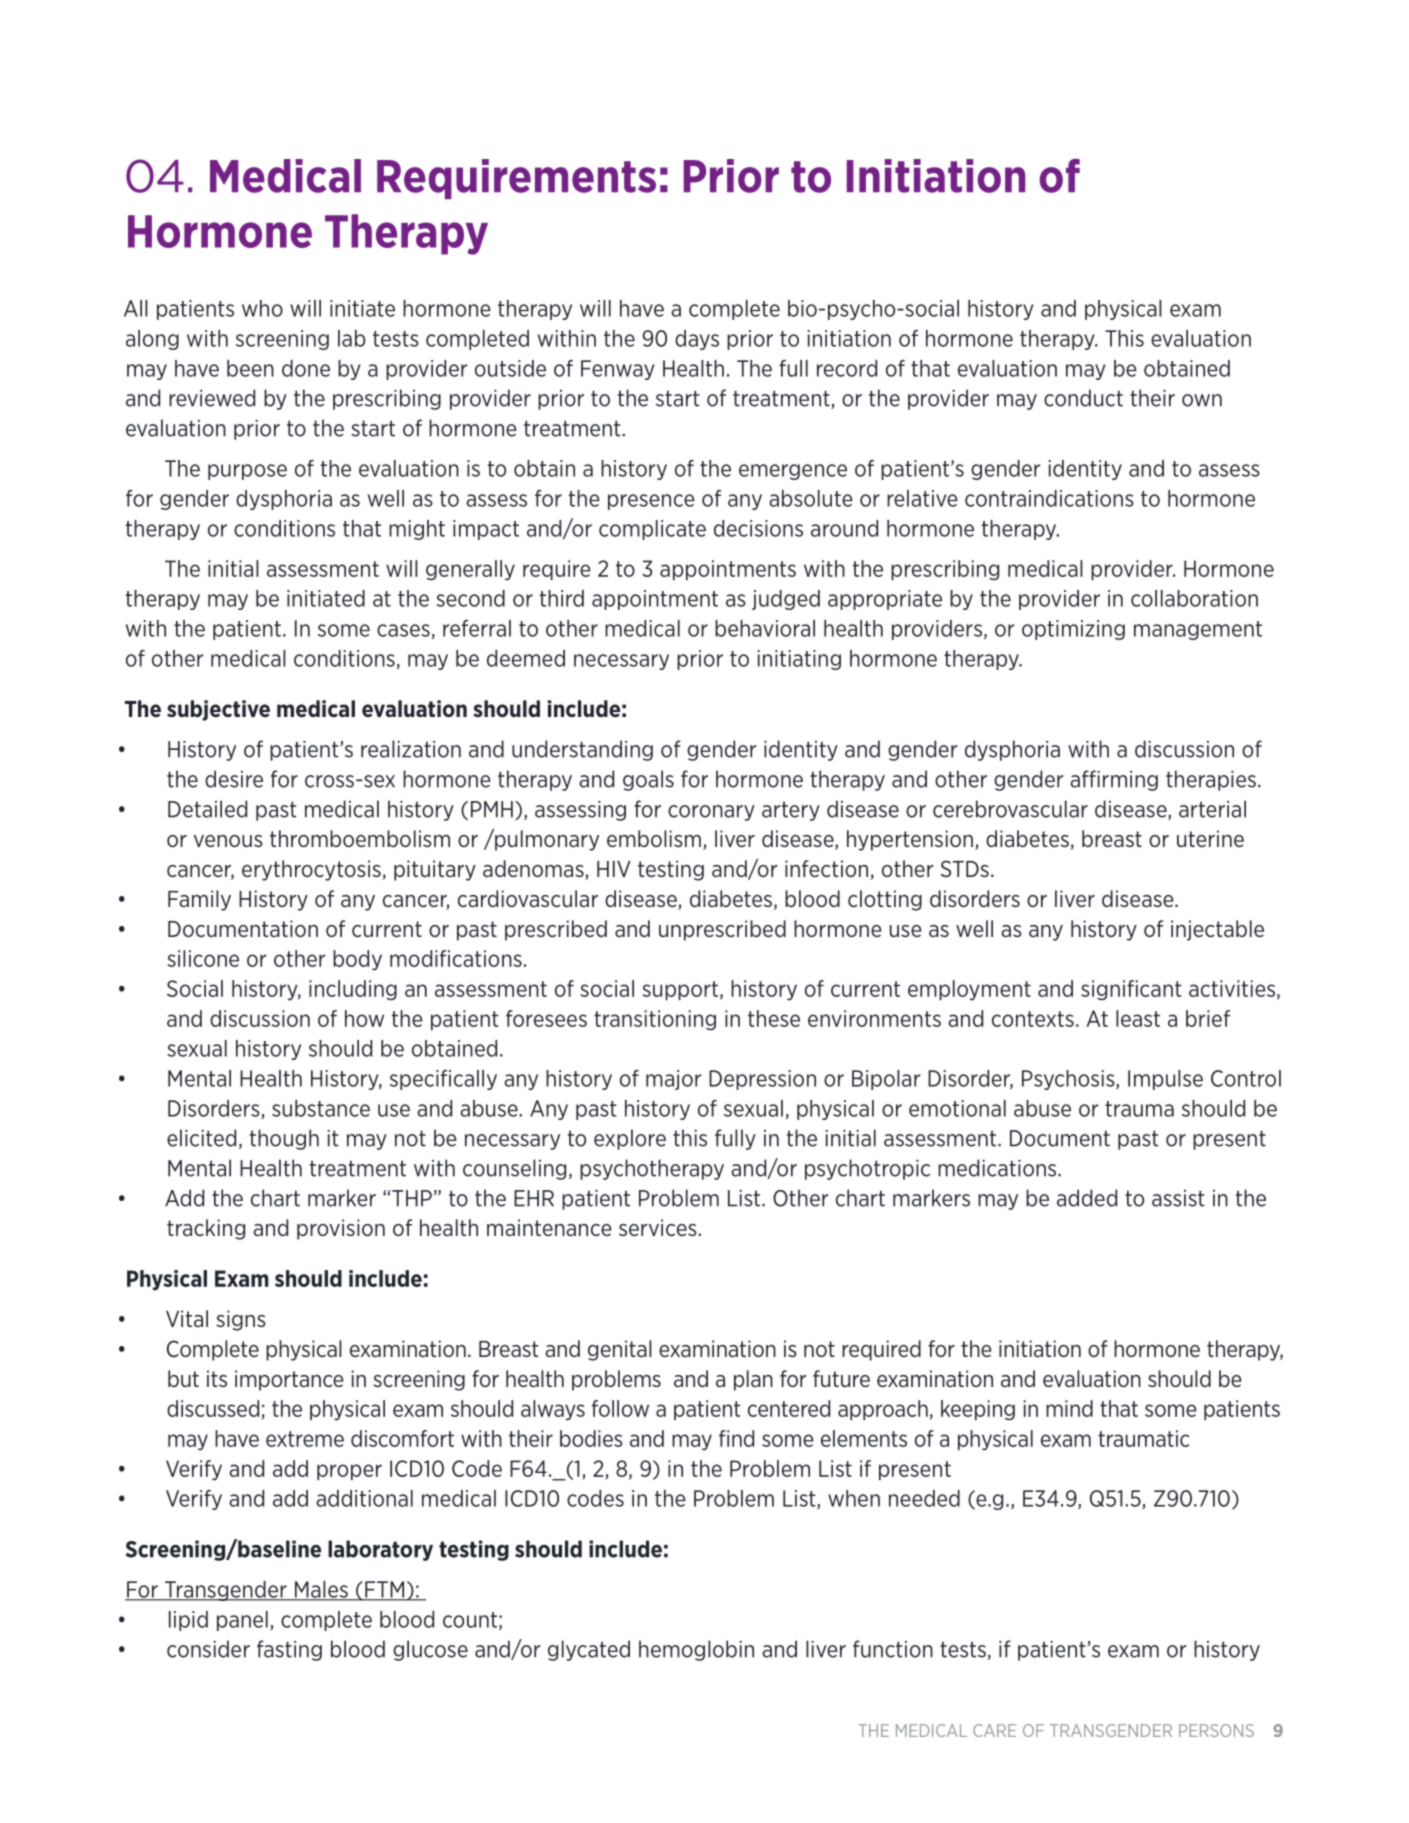 The width and height of the screenshot is (1409, 1823). What do you see at coordinates (289, 1650) in the screenshot?
I see `fasting` at bounding box center [289, 1650].
